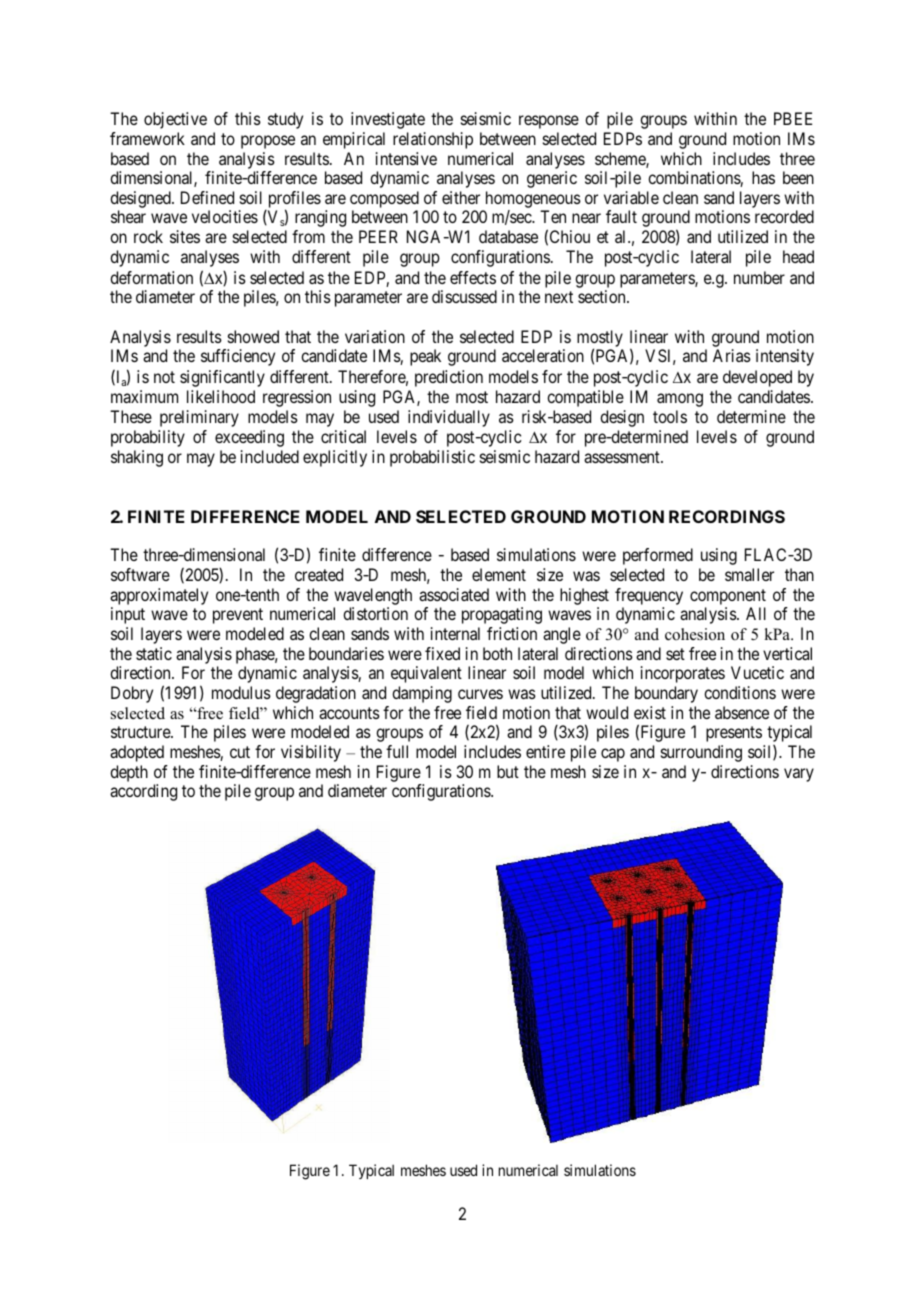 Image resolution: width=924 pixels, height=1308 pixels. I want to click on relationship, so click(433, 140).
